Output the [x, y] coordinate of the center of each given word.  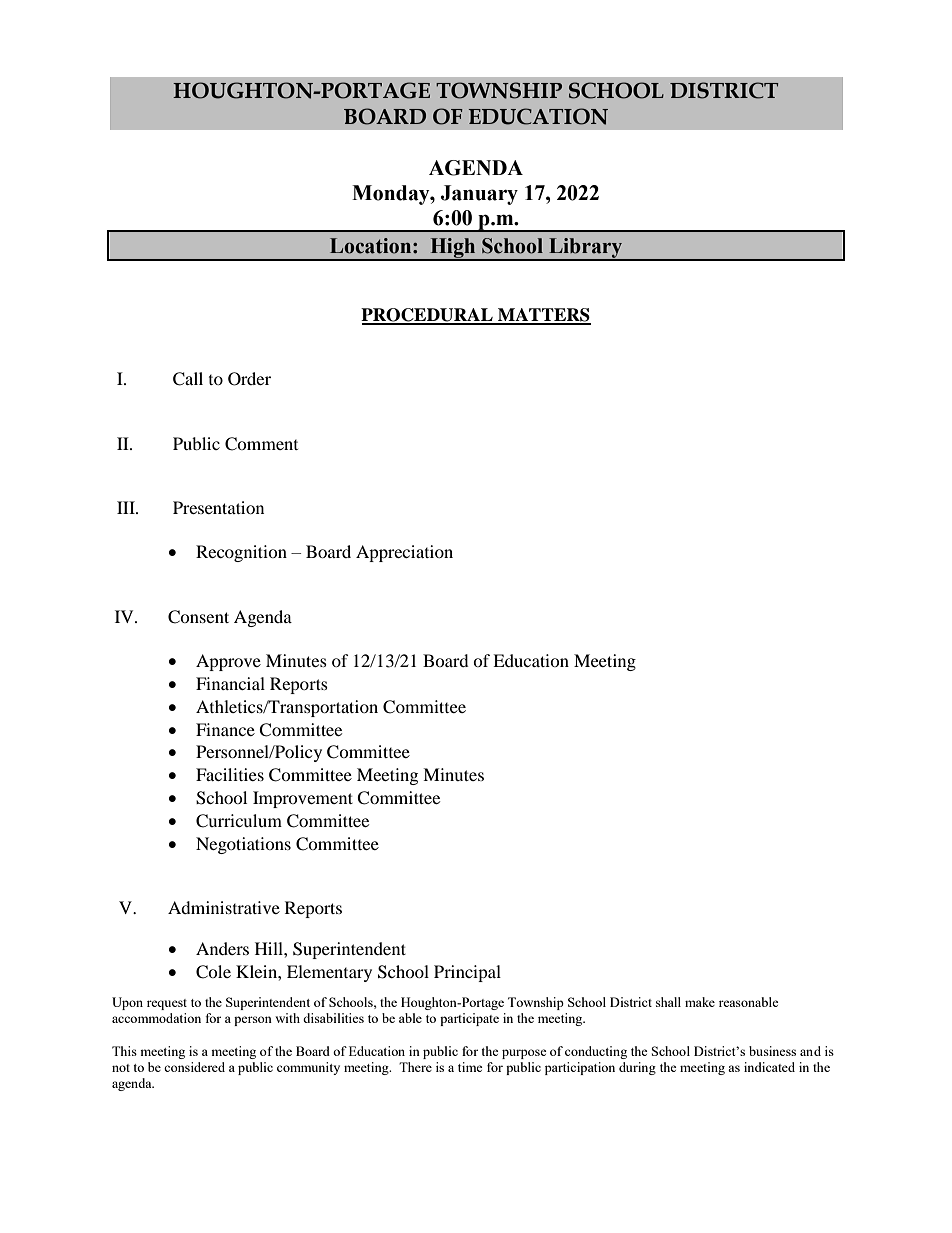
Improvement [303, 799]
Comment [261, 444]
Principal [467, 973]
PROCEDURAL [428, 316]
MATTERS [543, 316]
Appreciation [404, 553]
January [479, 195]
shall [668, 1002]
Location [372, 246]
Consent [198, 617]
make [700, 1002]
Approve [228, 662]
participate [469, 1019]
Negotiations [243, 845]
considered [194, 1067]
